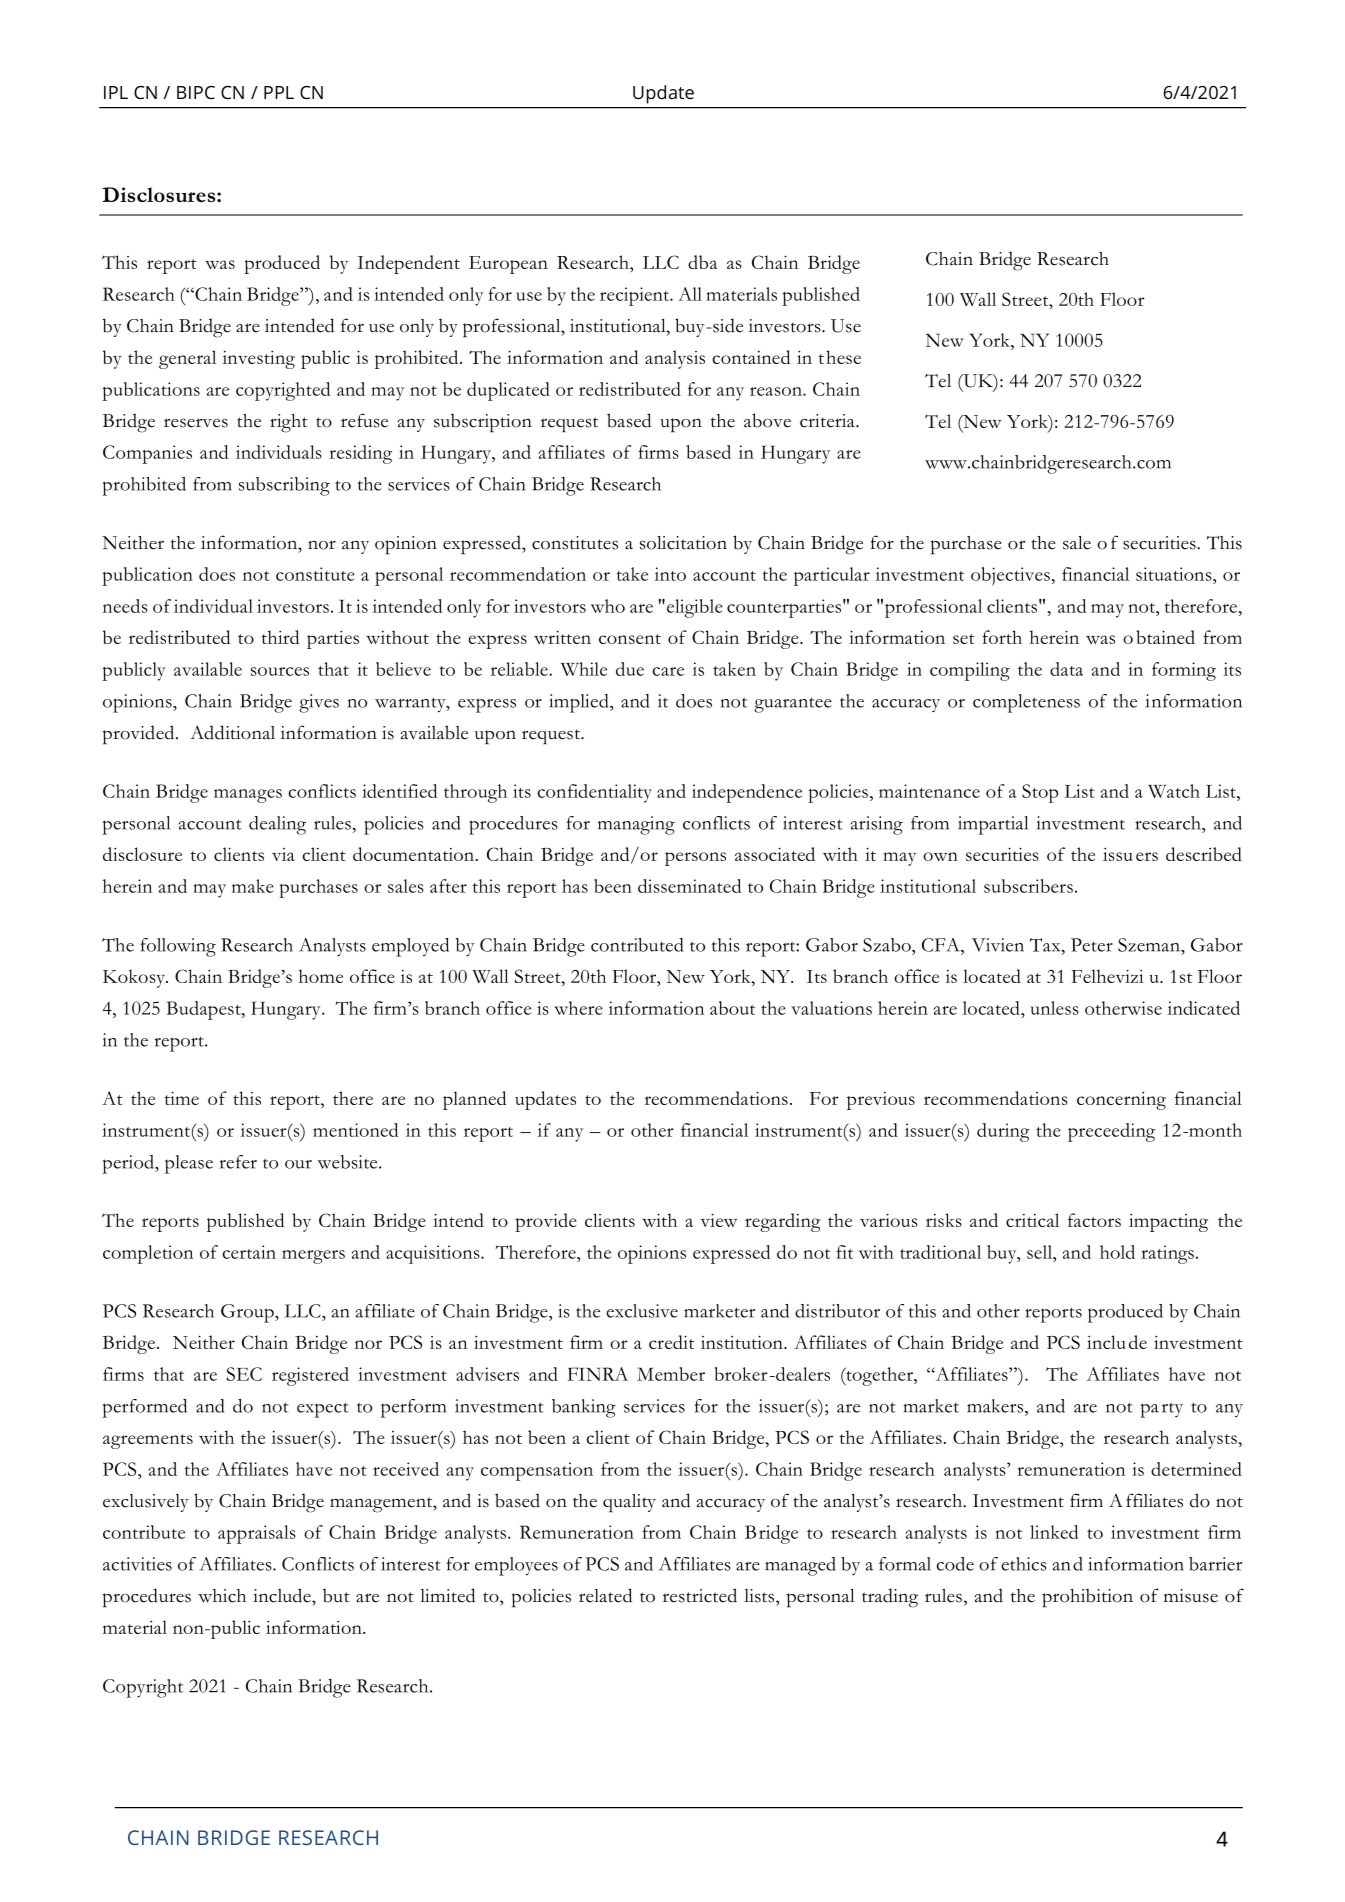 This image has height=1902, width=1345. I want to click on subscribers, so click(1028, 886).
